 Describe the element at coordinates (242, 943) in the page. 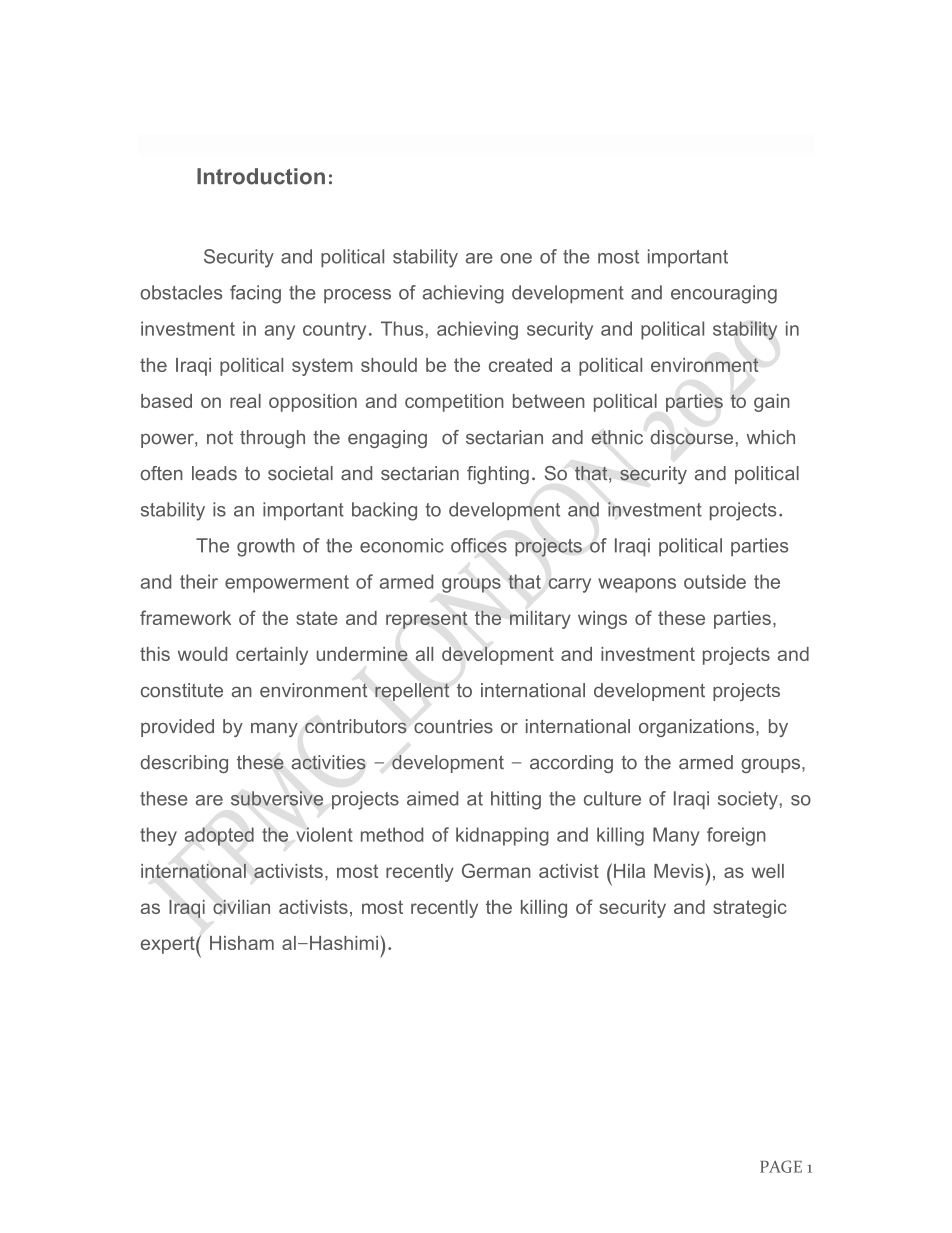

I see `Hisham` at that location.
